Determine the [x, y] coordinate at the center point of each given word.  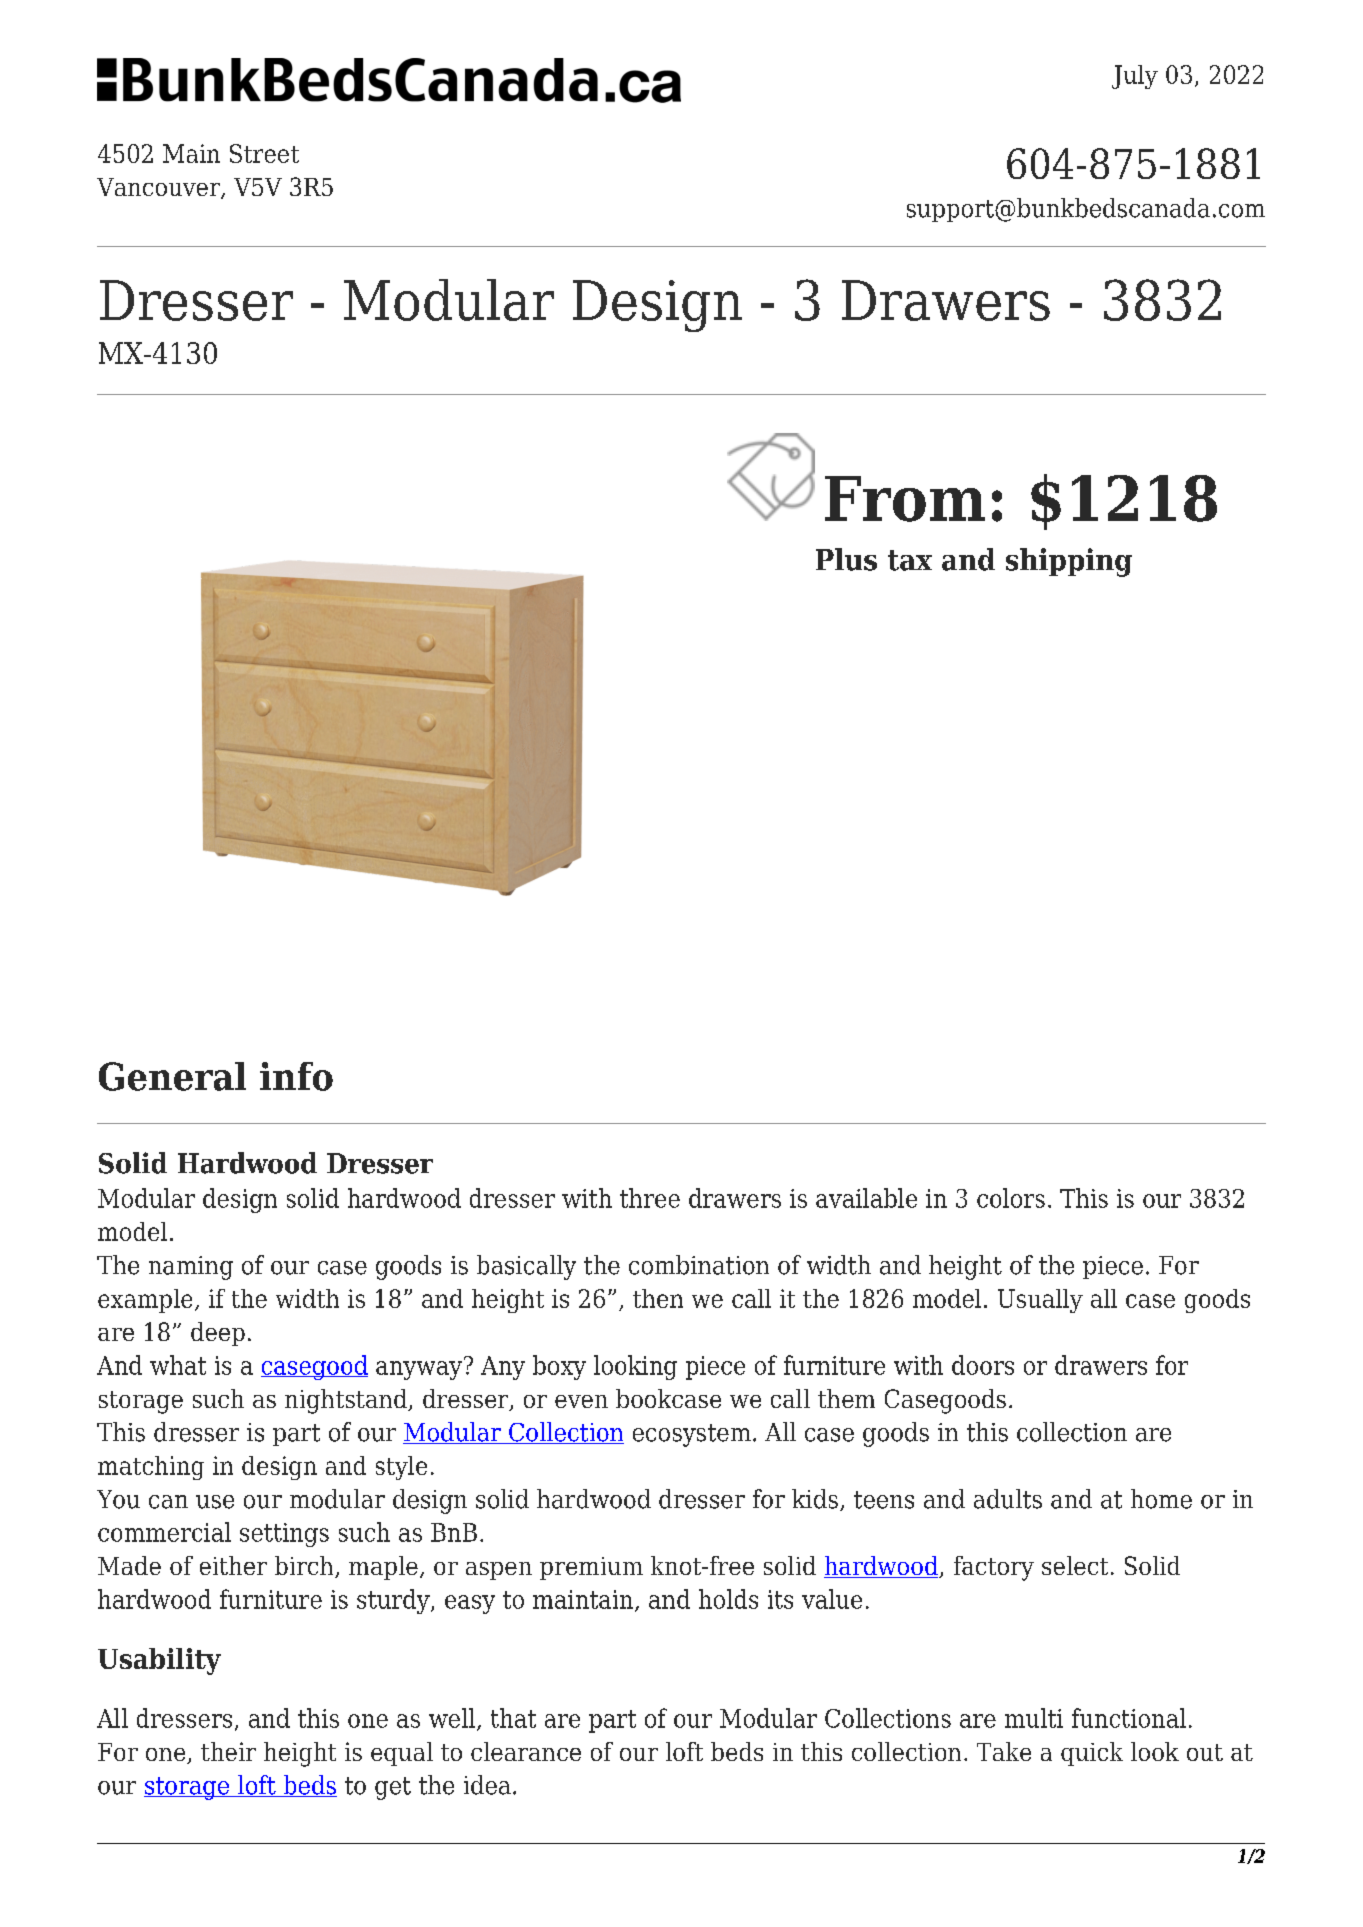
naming [191, 1268]
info [296, 1076]
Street [264, 153]
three [650, 1198]
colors [1011, 1198]
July [1135, 77]
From [905, 499]
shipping [1069, 562]
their [228, 1751]
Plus [846, 559]
